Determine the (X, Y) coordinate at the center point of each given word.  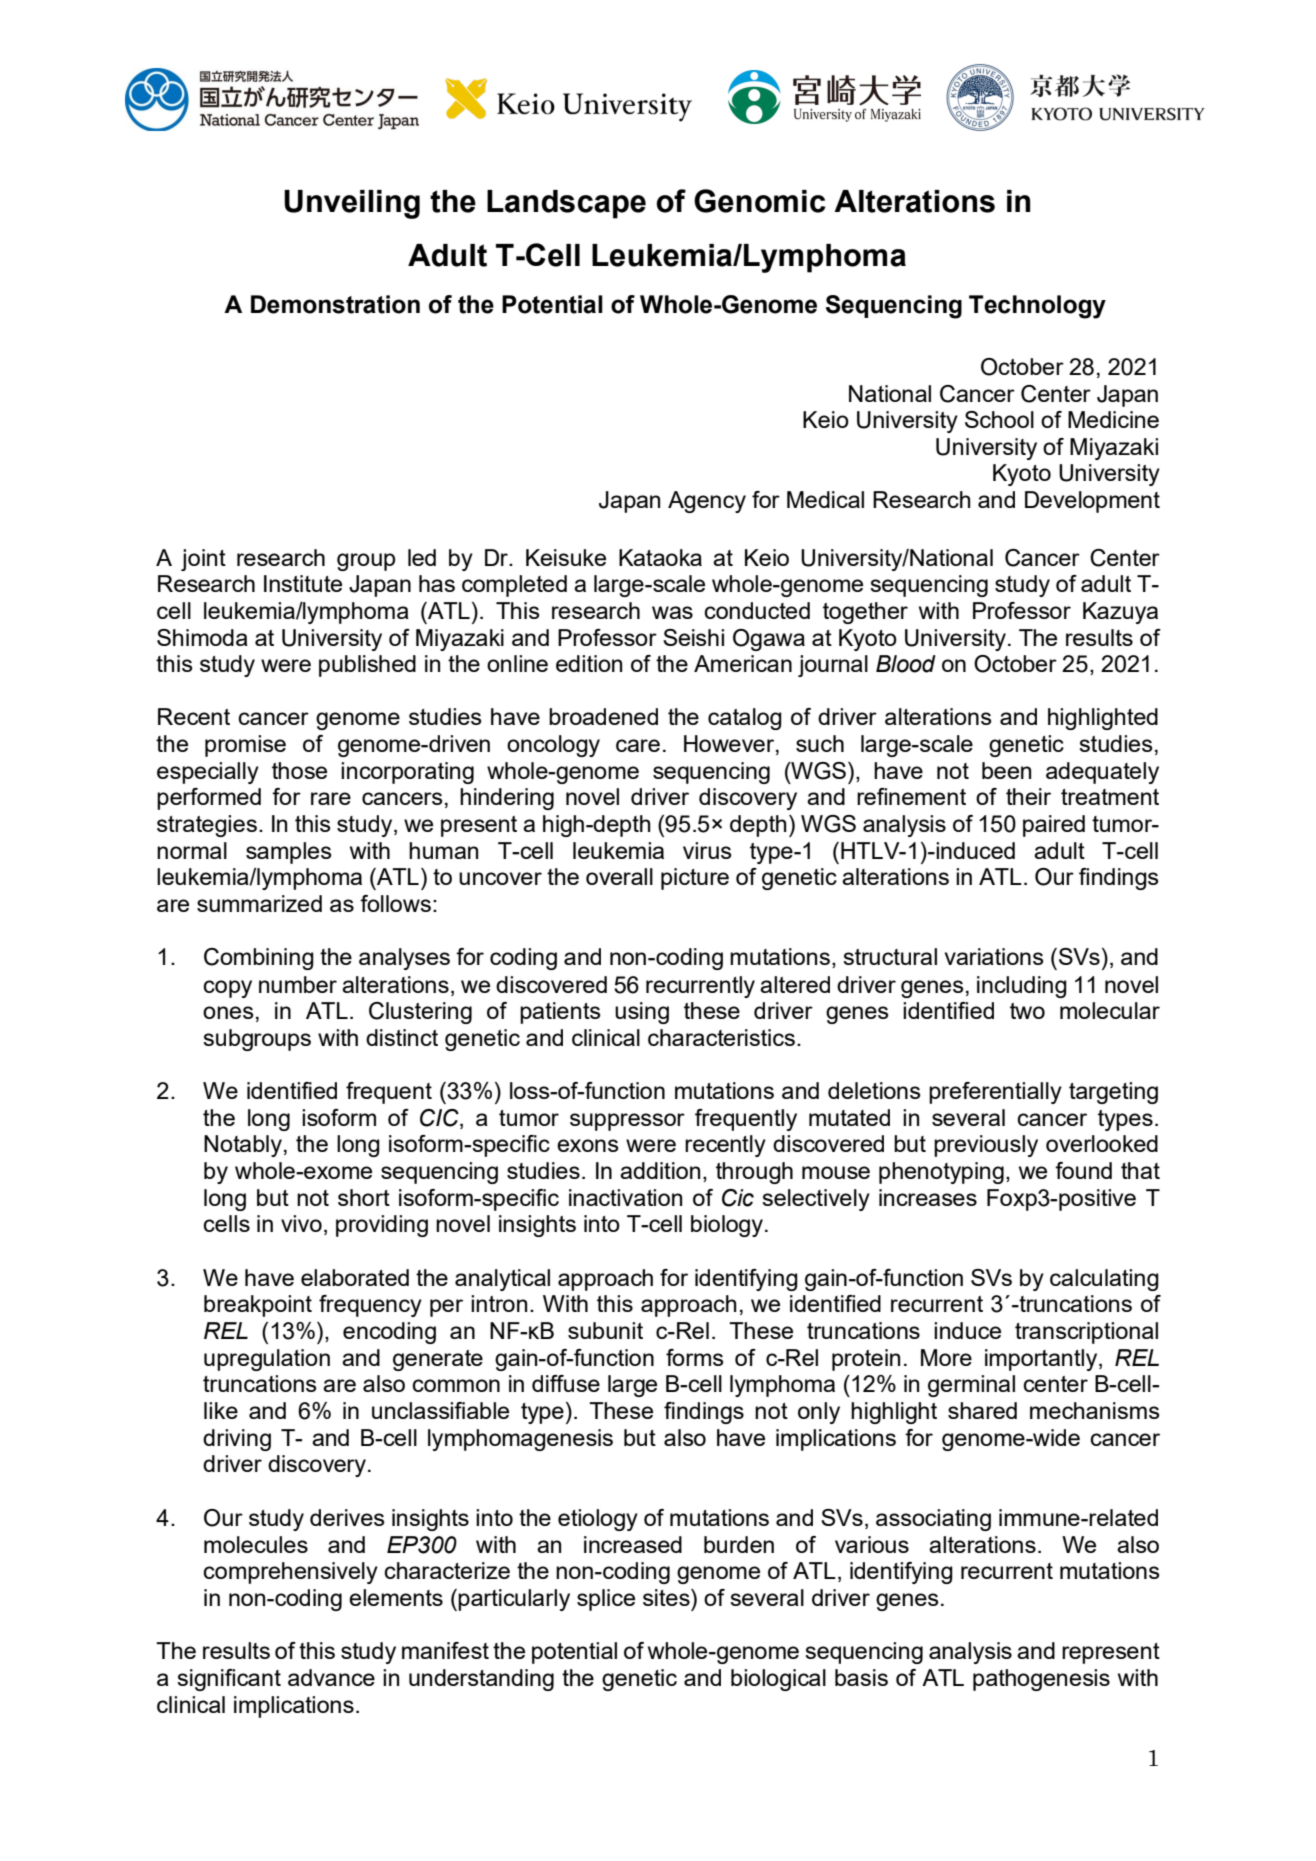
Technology (1037, 307)
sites (667, 1597)
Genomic (760, 201)
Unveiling (352, 204)
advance (331, 1677)
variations (994, 956)
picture (695, 879)
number (298, 984)
